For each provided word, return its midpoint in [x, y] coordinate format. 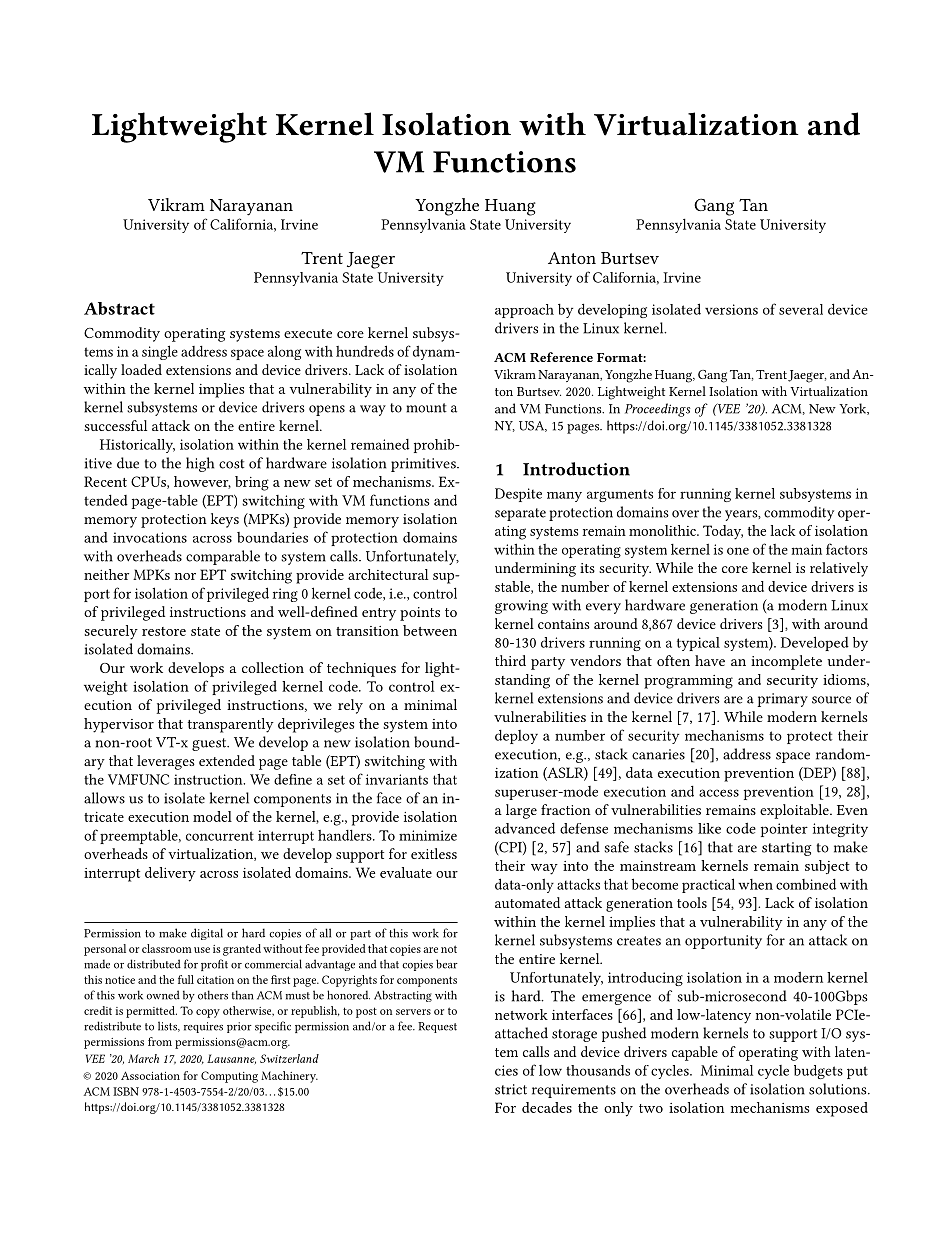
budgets [818, 1072]
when [755, 884]
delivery [170, 874]
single [160, 352]
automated [527, 902]
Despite [518, 495]
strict [511, 1089]
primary [782, 700]
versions [731, 309]
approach [524, 311]
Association [150, 1075]
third [510, 660]
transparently [231, 725]
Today [723, 532]
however [202, 482]
